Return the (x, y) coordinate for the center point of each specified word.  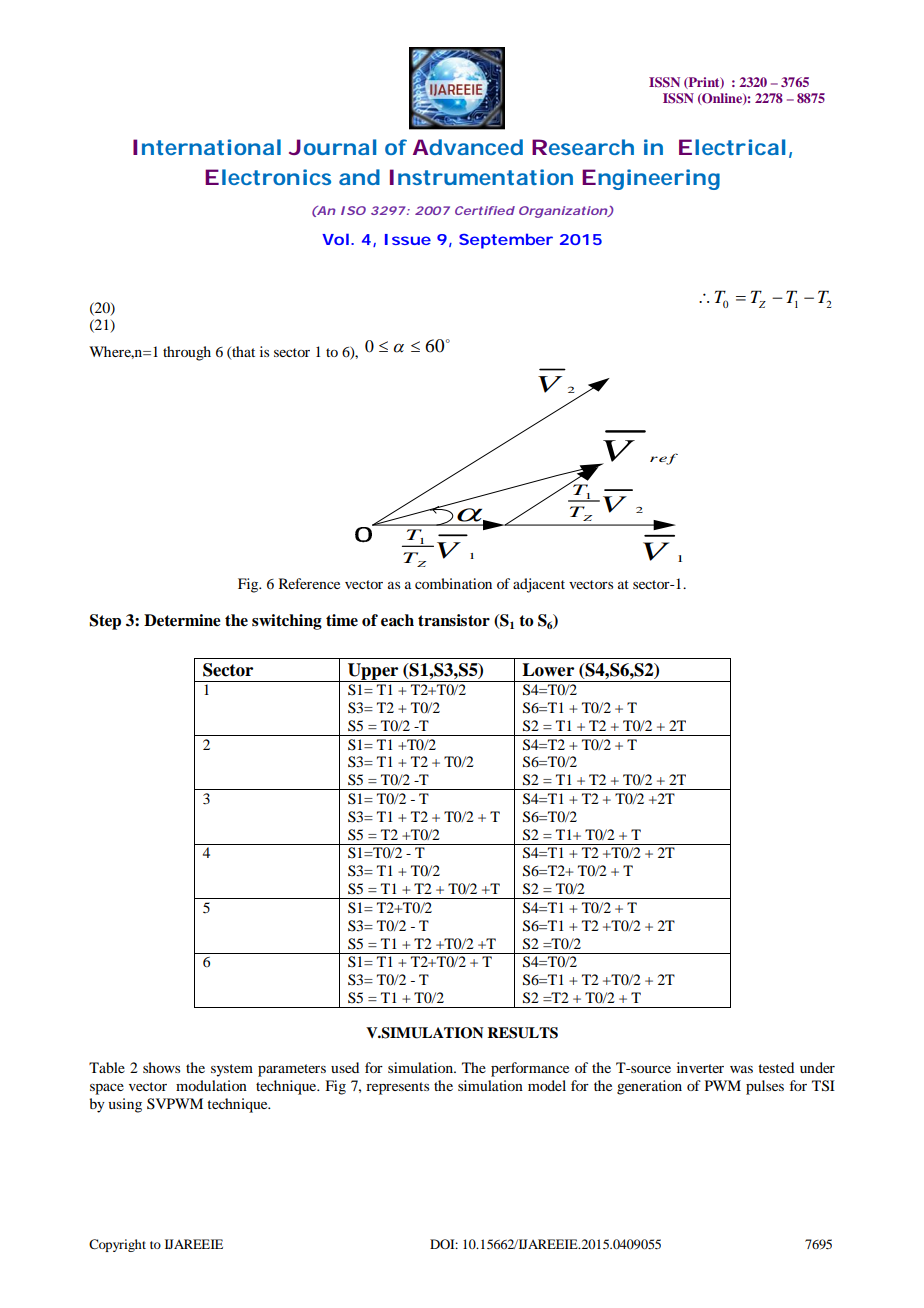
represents (397, 1088)
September (506, 241)
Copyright (117, 1245)
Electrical (732, 147)
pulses (765, 1087)
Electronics (268, 177)
